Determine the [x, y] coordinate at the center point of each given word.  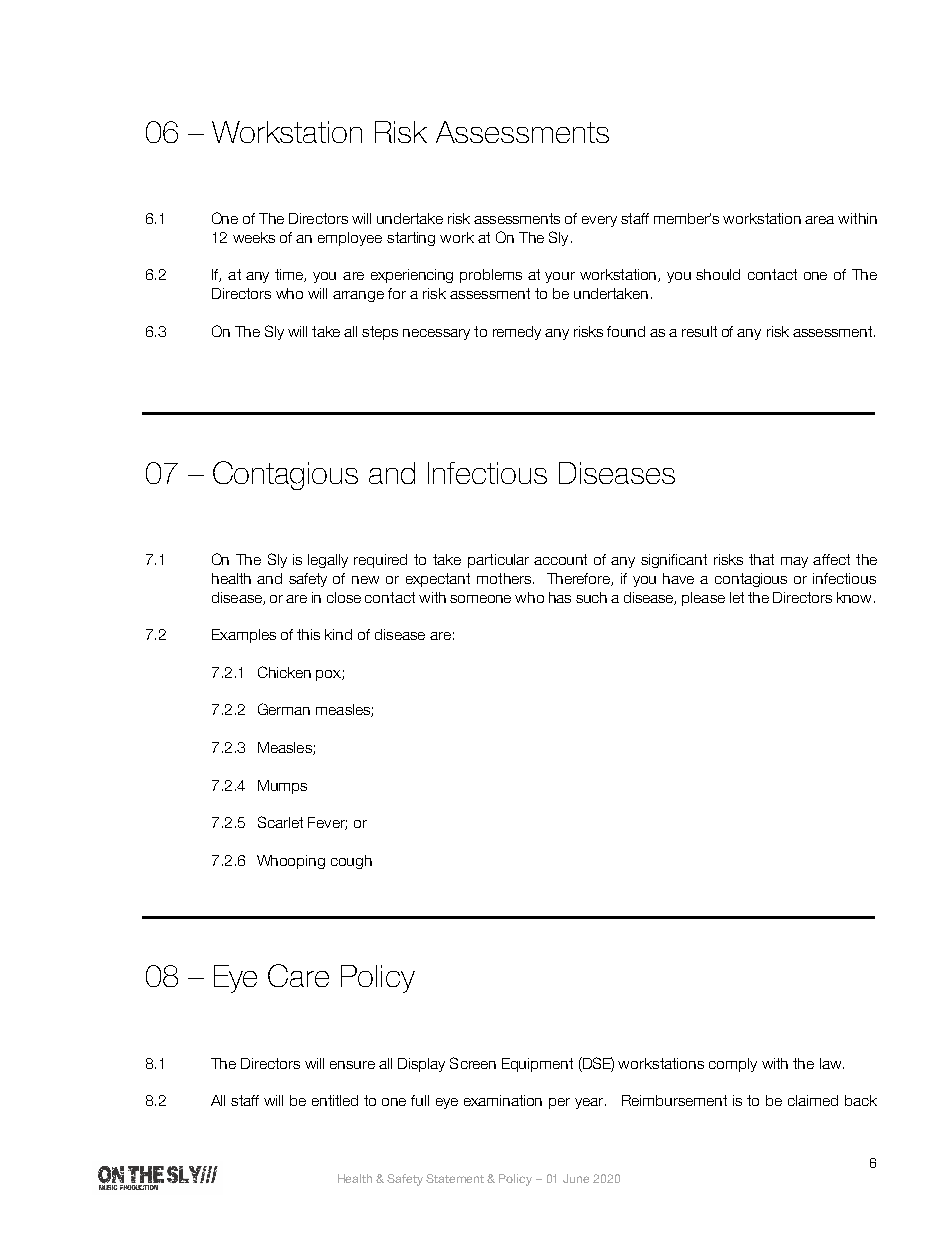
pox [329, 675]
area [819, 220]
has [560, 597]
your [560, 277]
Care [298, 975]
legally [328, 561]
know [856, 597]
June [576, 1178]
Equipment [537, 1065]
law [832, 1063]
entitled [335, 1100]
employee [350, 239]
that [761, 559]
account [560, 559]
